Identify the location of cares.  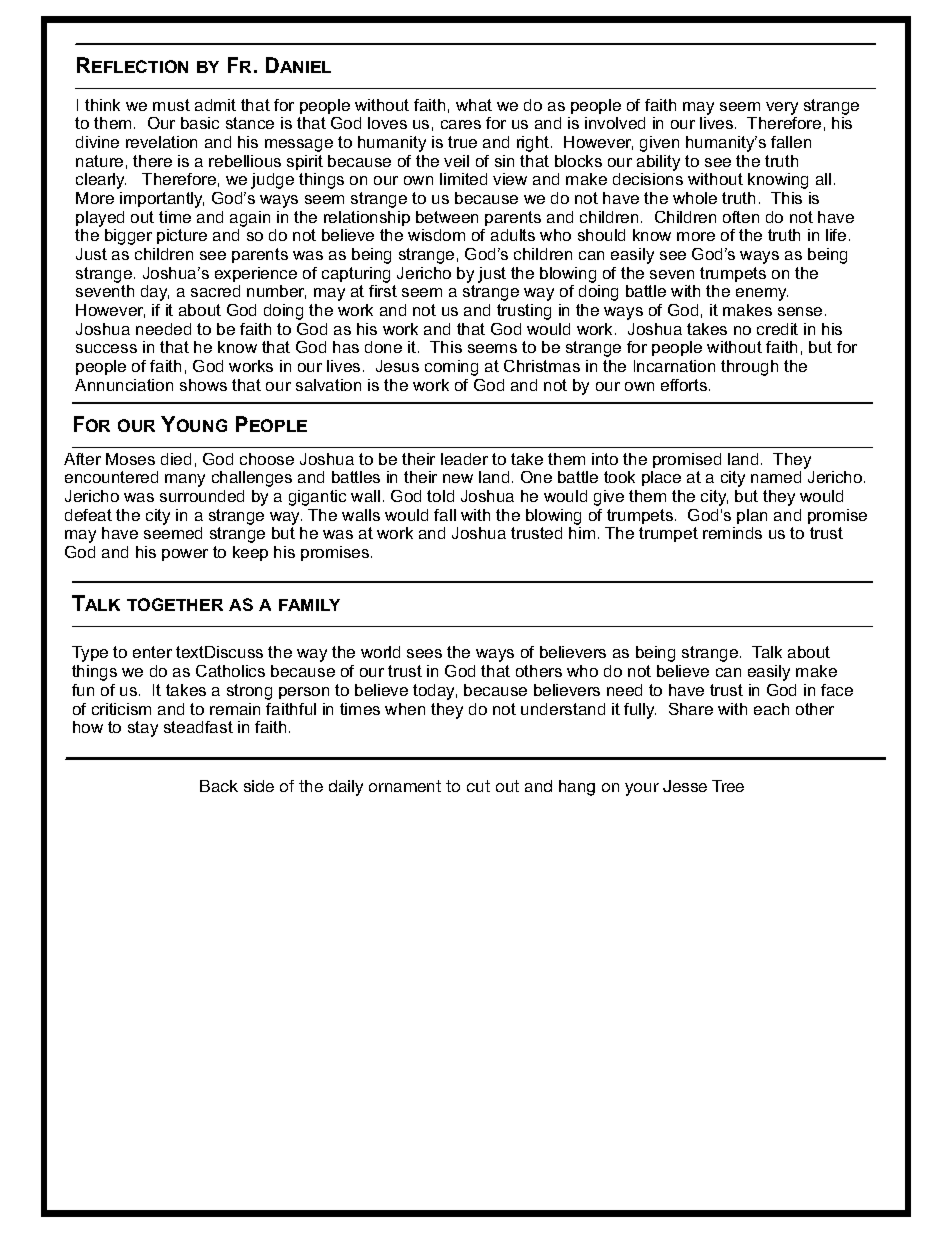
(461, 124).
